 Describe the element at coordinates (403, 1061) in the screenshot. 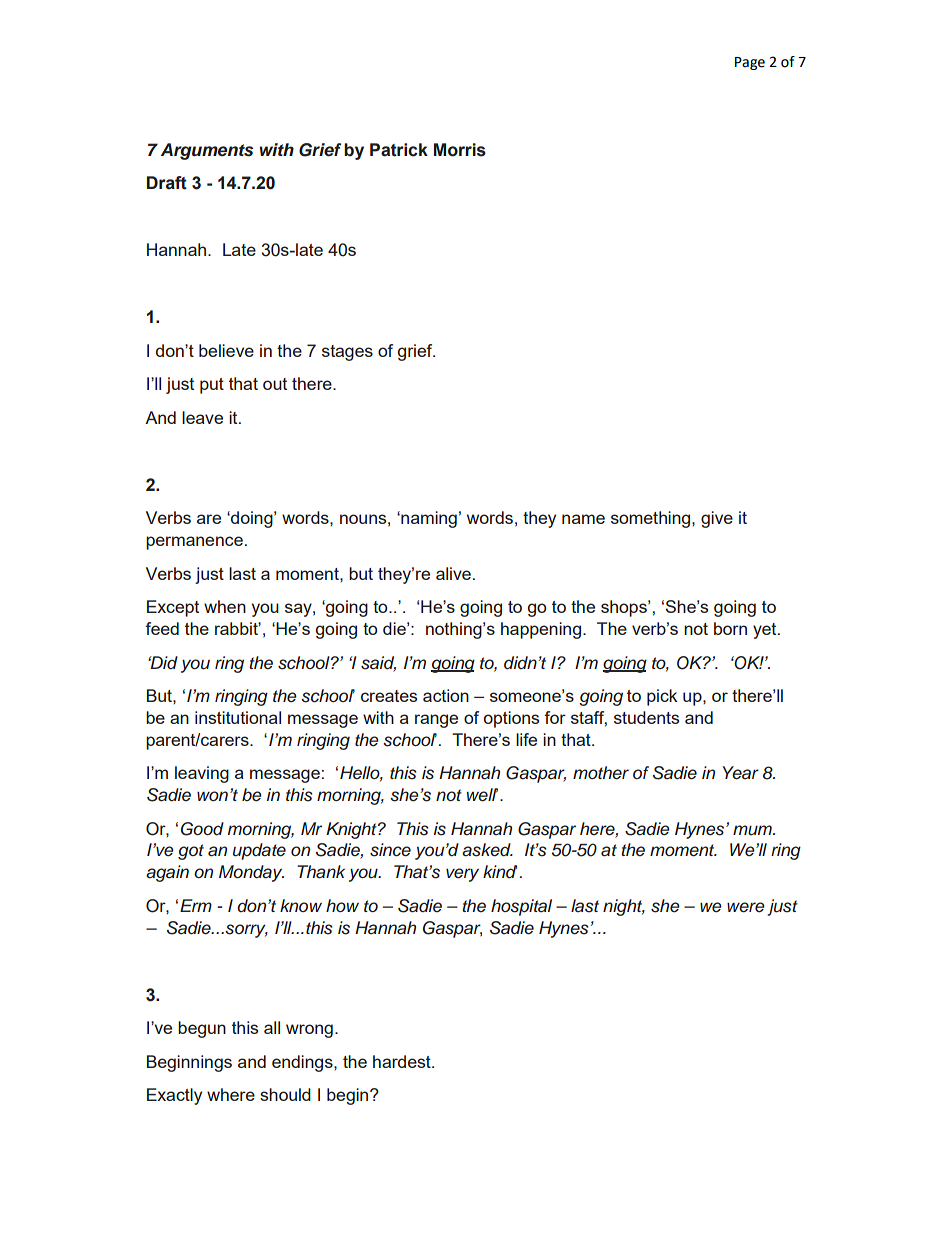

I see `hardest` at that location.
